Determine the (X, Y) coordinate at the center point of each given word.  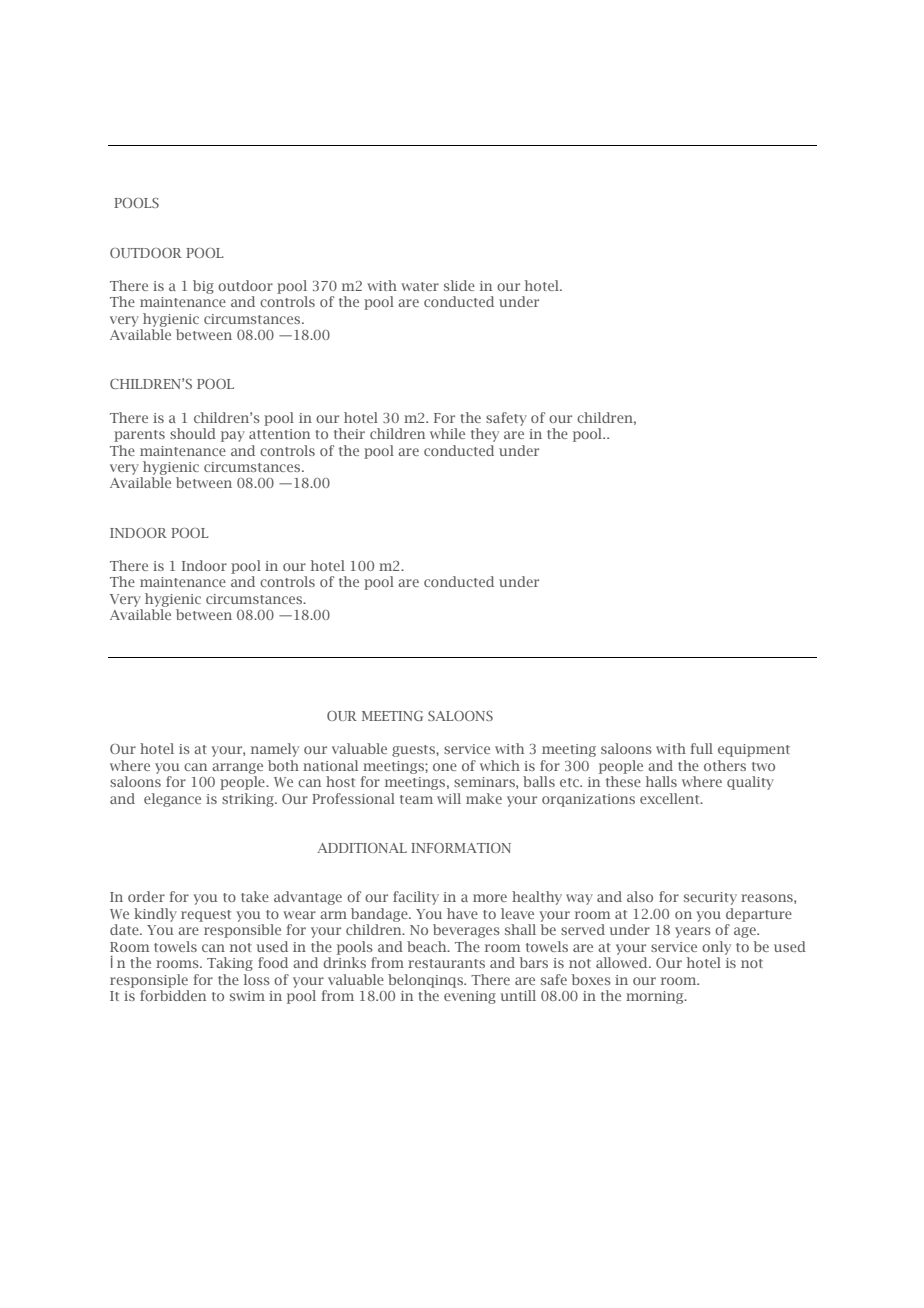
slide (459, 285)
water (420, 286)
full (701, 748)
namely (275, 750)
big (203, 287)
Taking (230, 964)
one (445, 767)
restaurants (446, 963)
